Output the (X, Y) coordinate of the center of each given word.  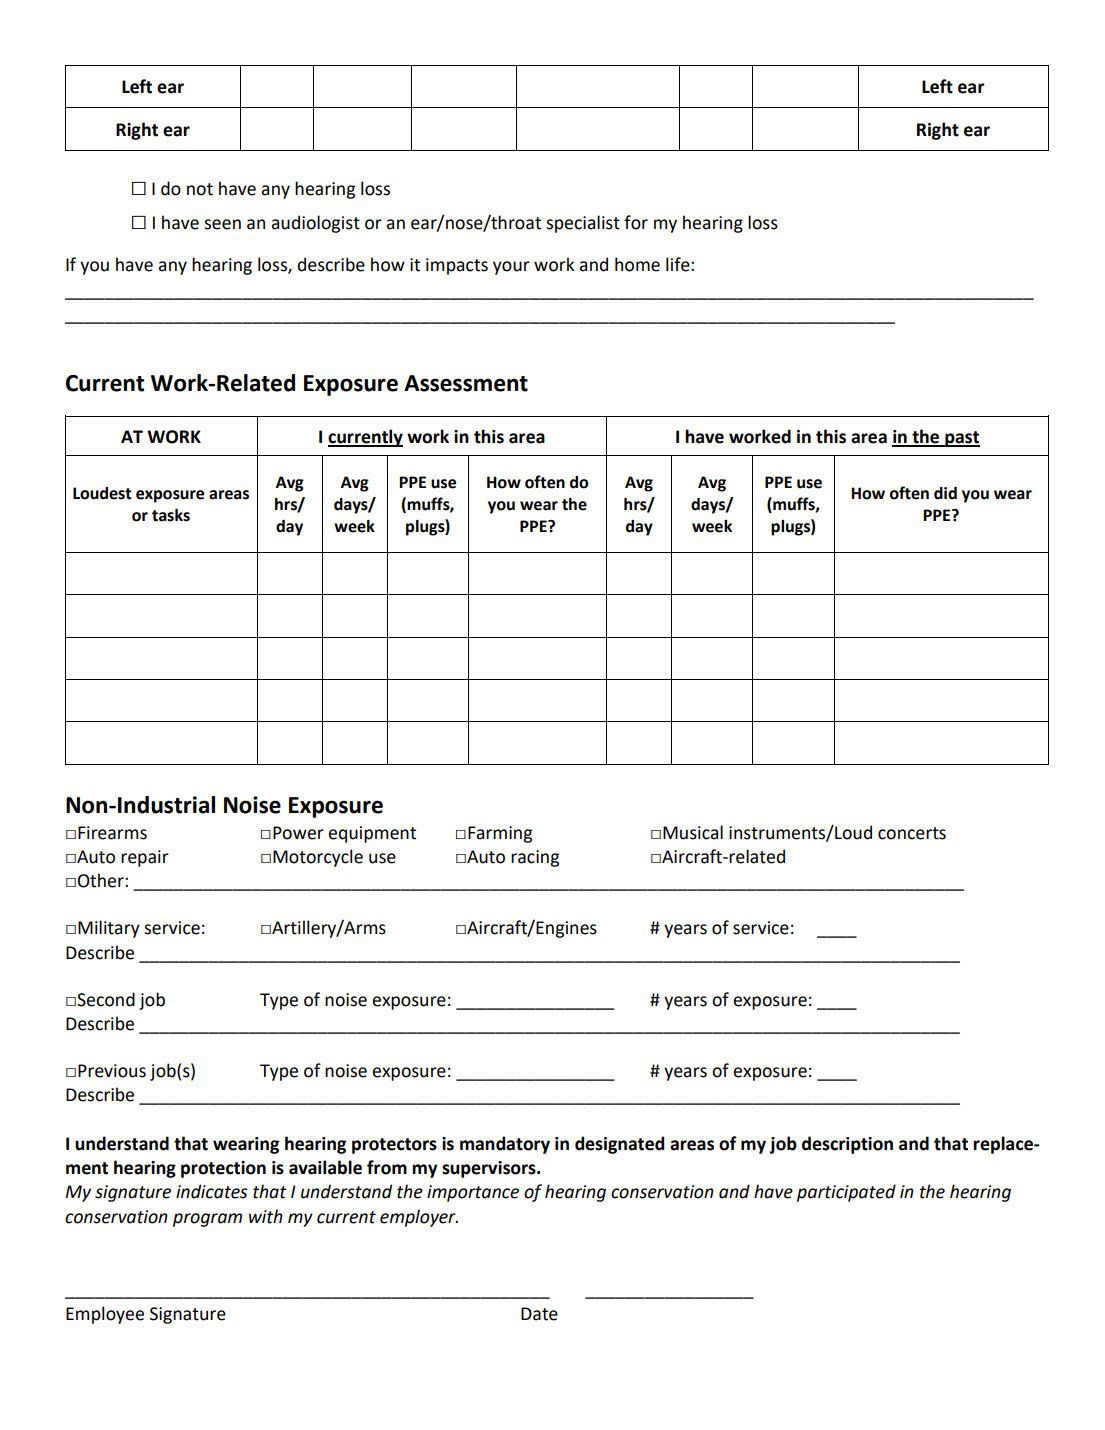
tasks (171, 515)
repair (145, 858)
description (847, 1145)
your (511, 268)
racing (535, 858)
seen (222, 224)
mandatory (505, 1145)
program (207, 1220)
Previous (112, 1071)
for (636, 222)
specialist (583, 224)
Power (298, 833)
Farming (500, 834)
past (961, 439)
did (945, 493)
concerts (912, 833)
